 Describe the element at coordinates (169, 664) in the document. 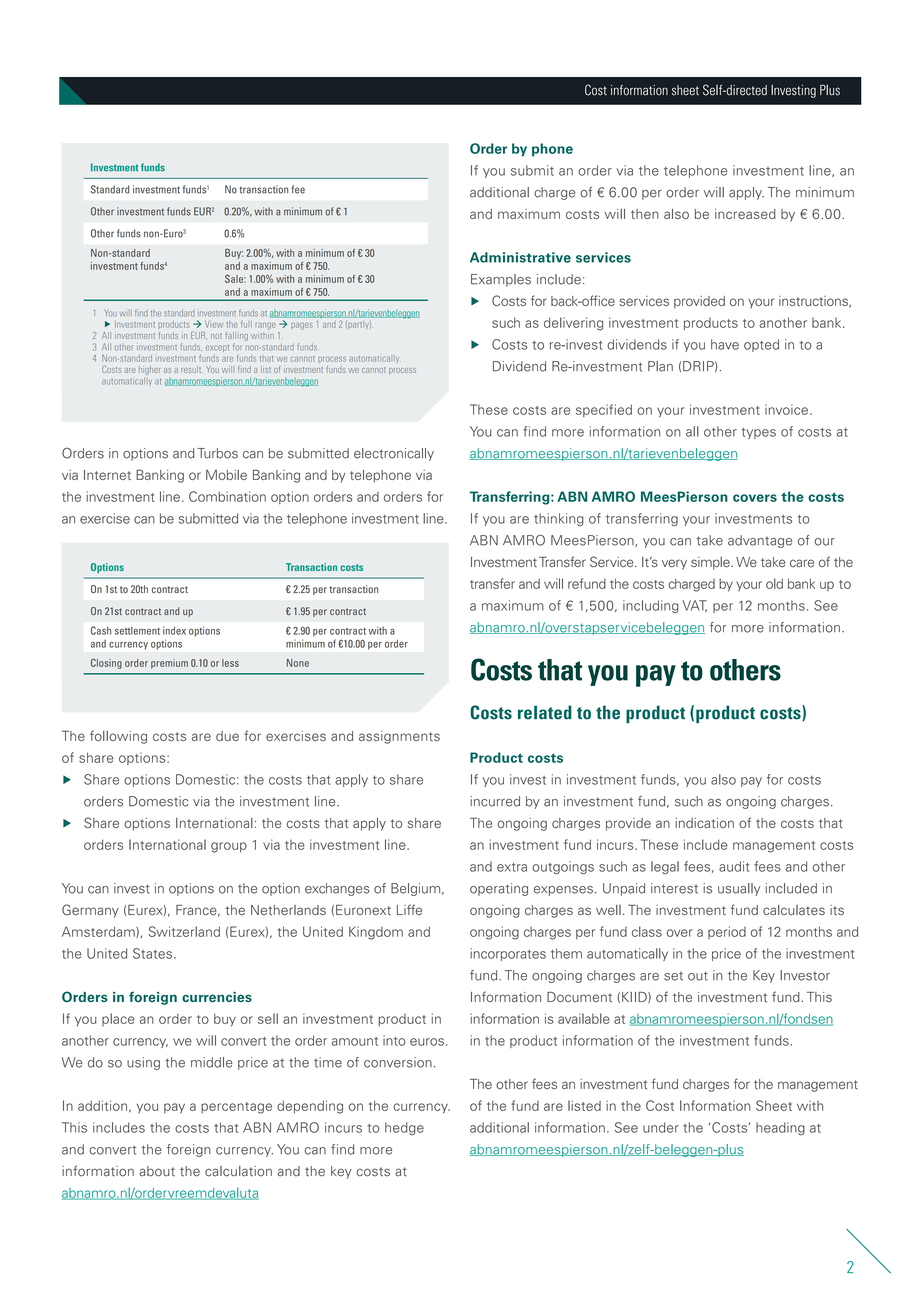

I see `premium` at that location.
